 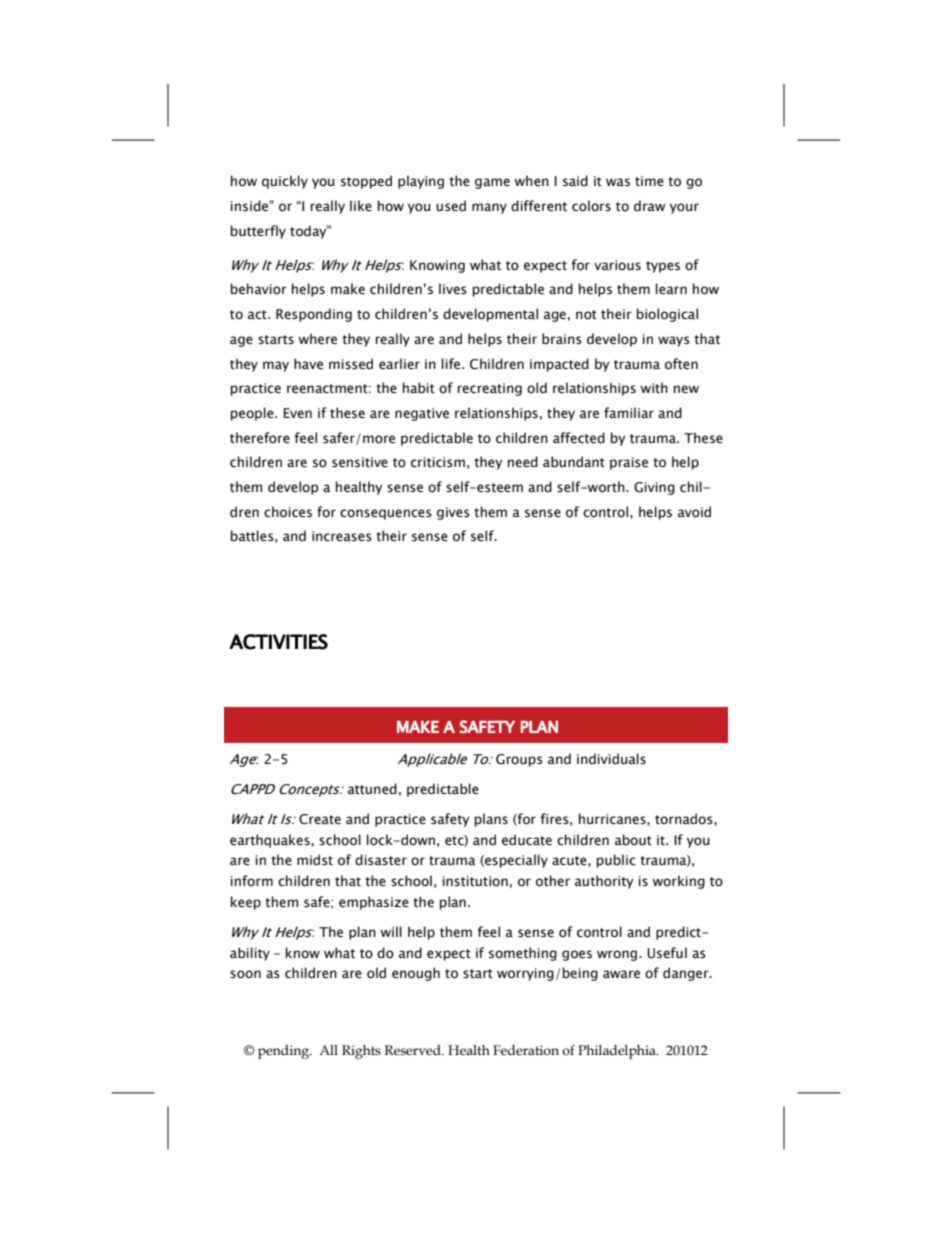 I want to click on recreating, so click(x=490, y=389).
